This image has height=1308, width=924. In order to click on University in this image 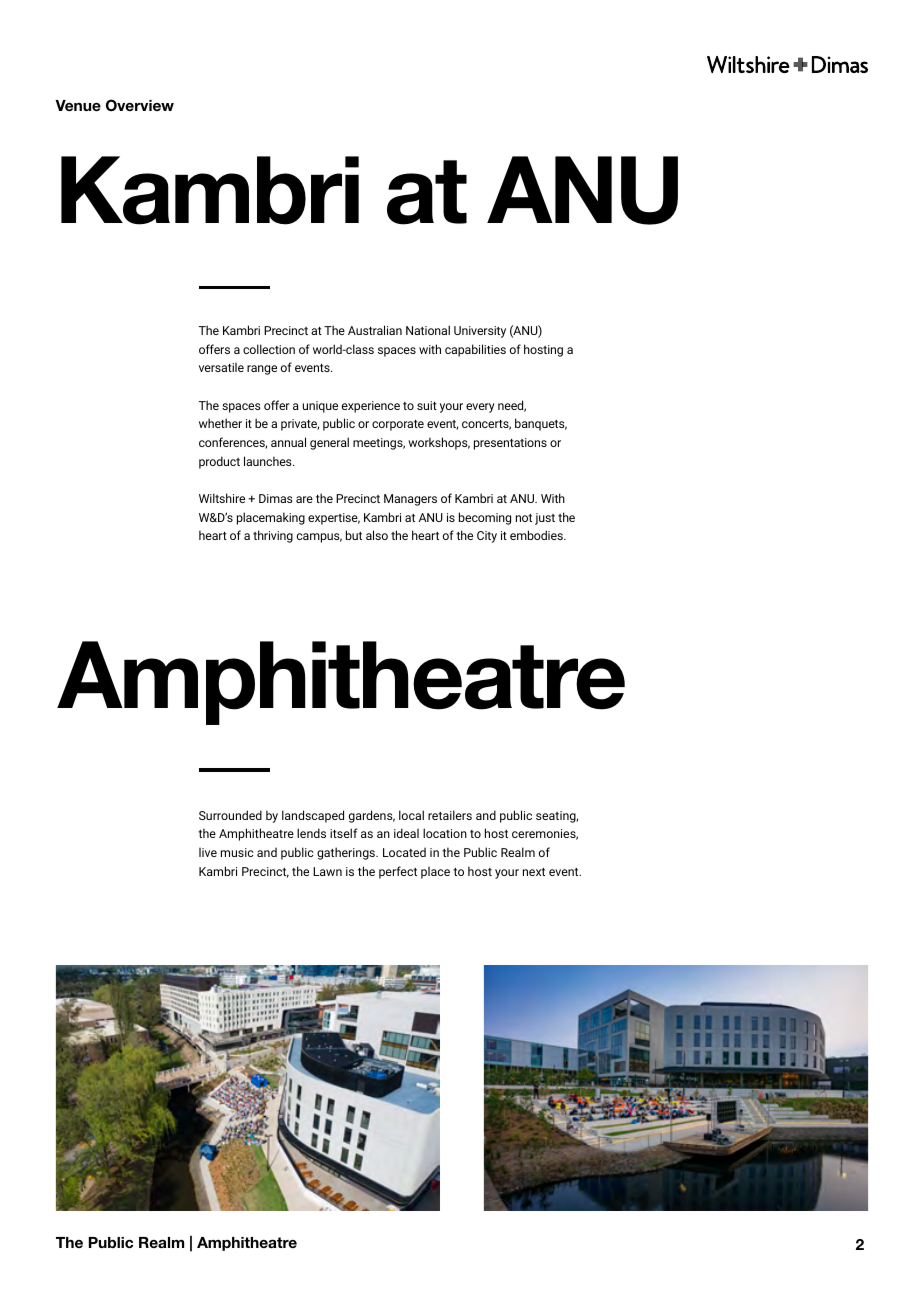, I will do `click(480, 332)`.
